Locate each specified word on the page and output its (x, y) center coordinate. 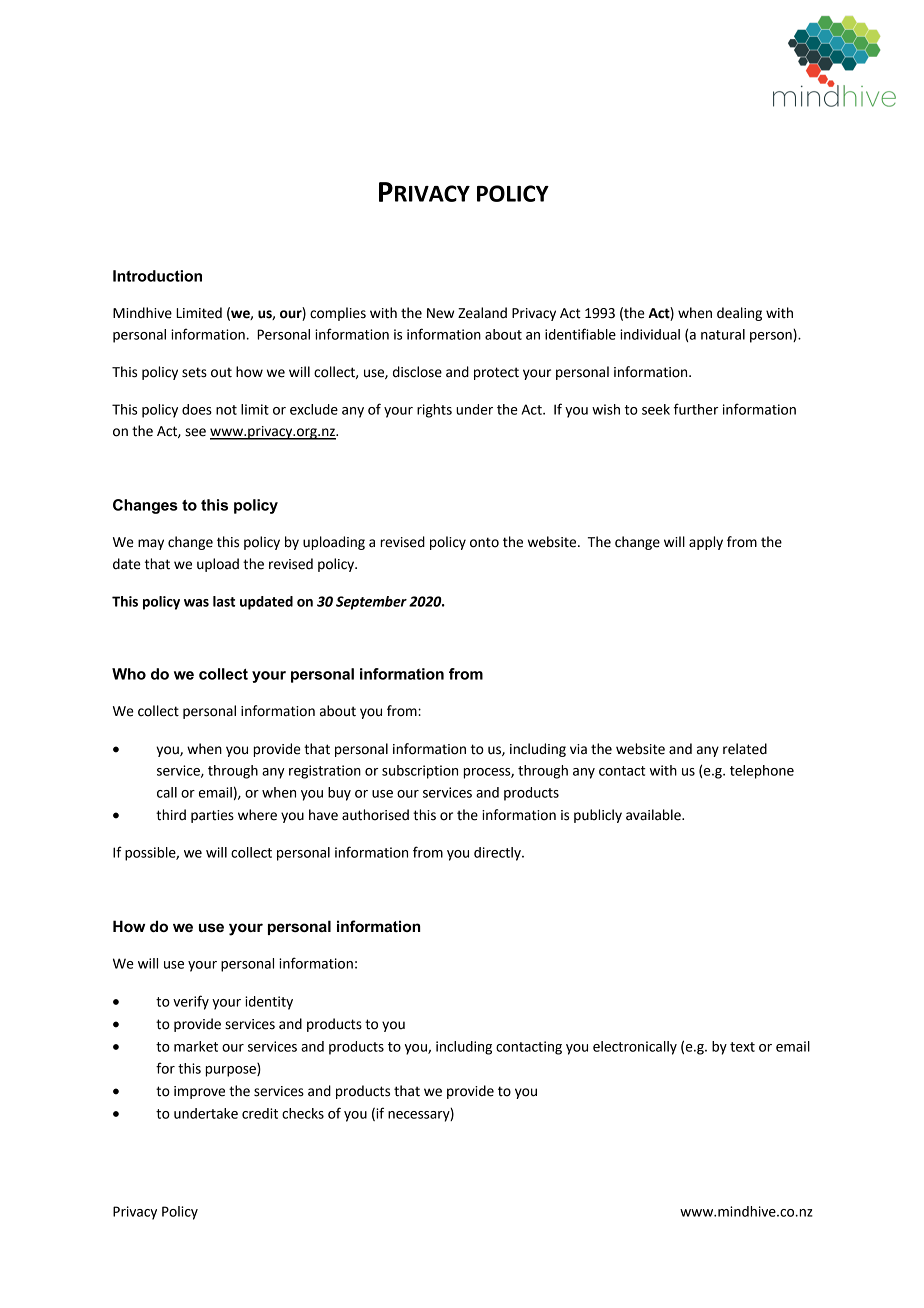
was (196, 603)
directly (498, 854)
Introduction (157, 276)
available (654, 815)
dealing (739, 314)
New (440, 313)
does (197, 409)
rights (434, 411)
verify (191, 1002)
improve (199, 1092)
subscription (420, 772)
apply (706, 543)
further (696, 409)
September (371, 603)
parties (212, 816)
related (745, 749)
